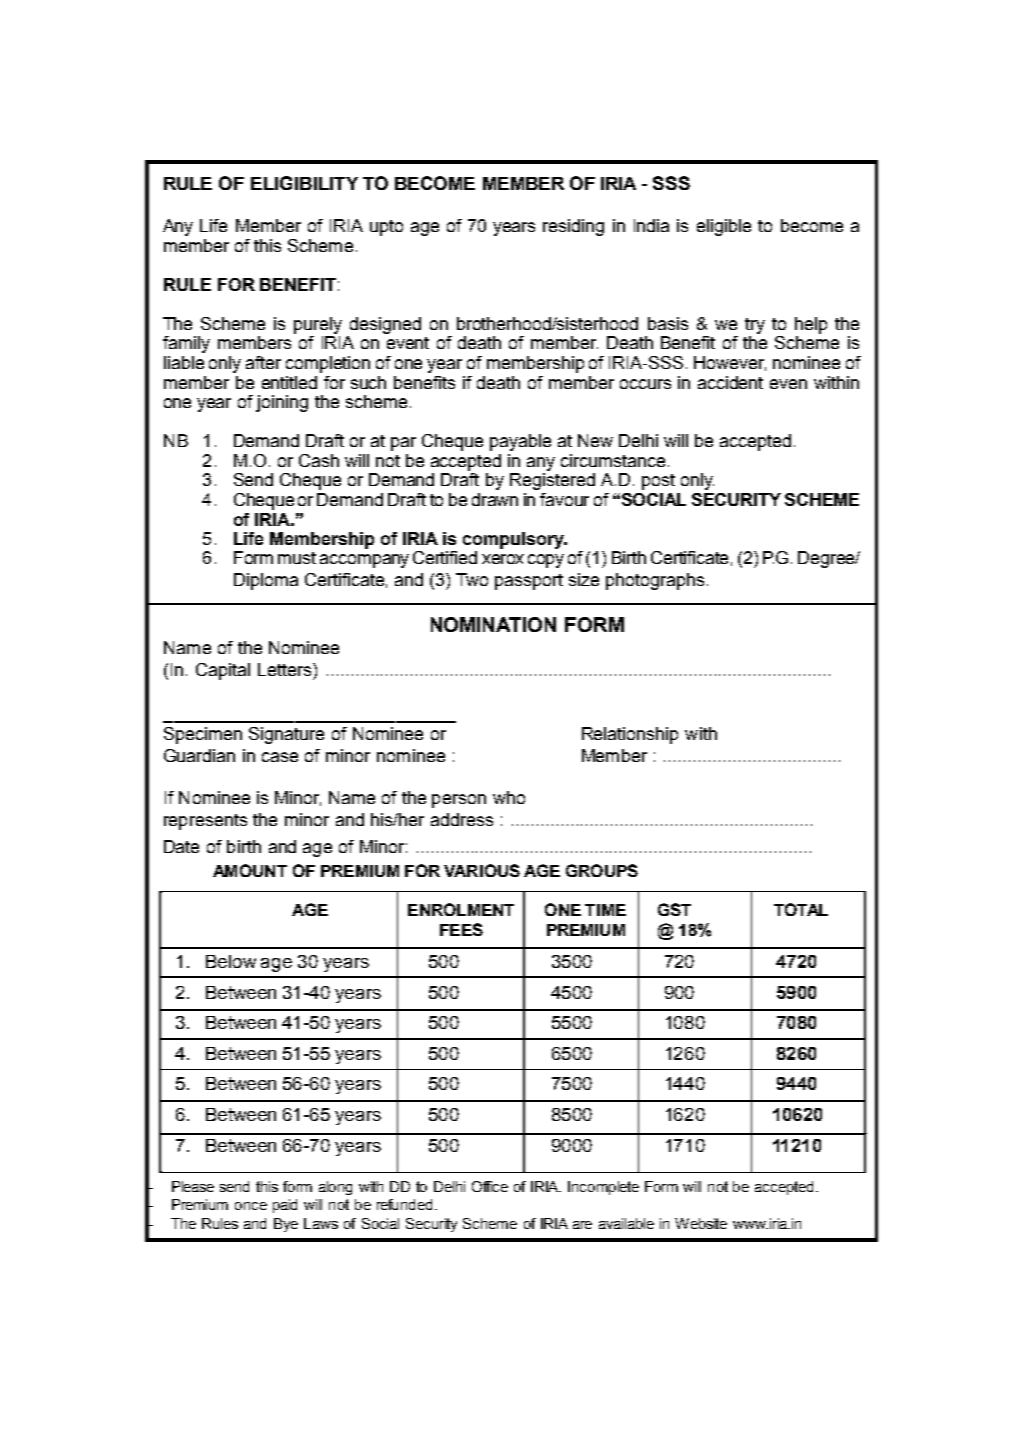 The height and width of the document is (1430, 1010). Describe the element at coordinates (520, 442) in the document. I see `payable` at that location.
